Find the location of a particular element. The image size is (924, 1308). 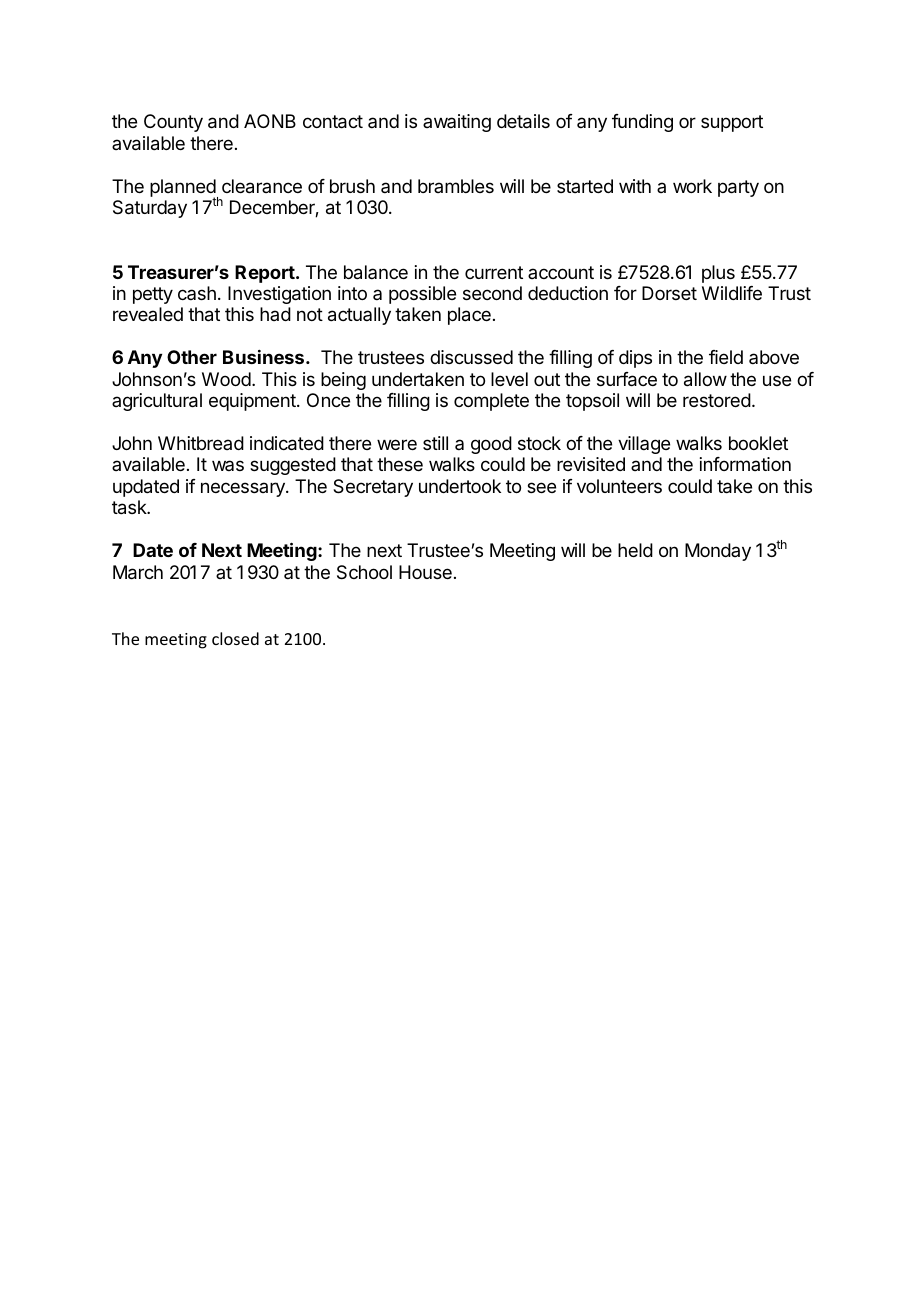

place is located at coordinates (469, 316).
